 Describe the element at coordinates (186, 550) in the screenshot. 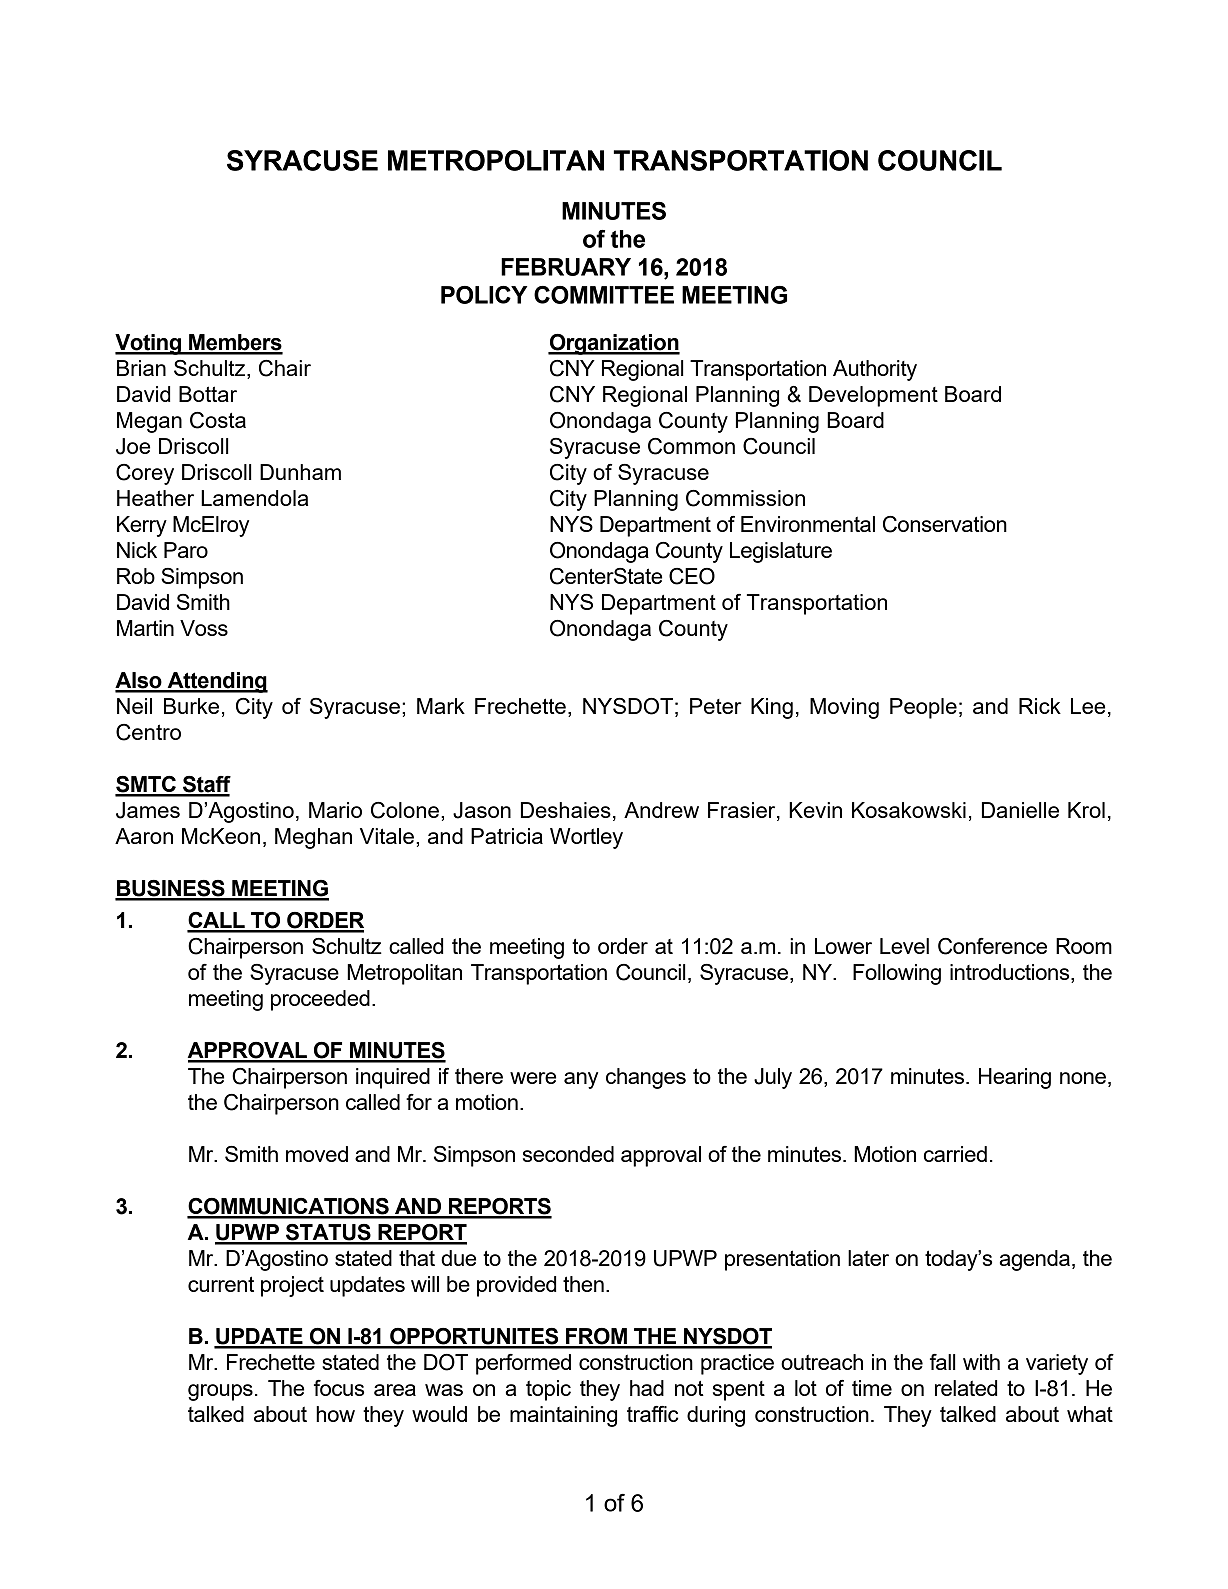

I see `Paro` at that location.
